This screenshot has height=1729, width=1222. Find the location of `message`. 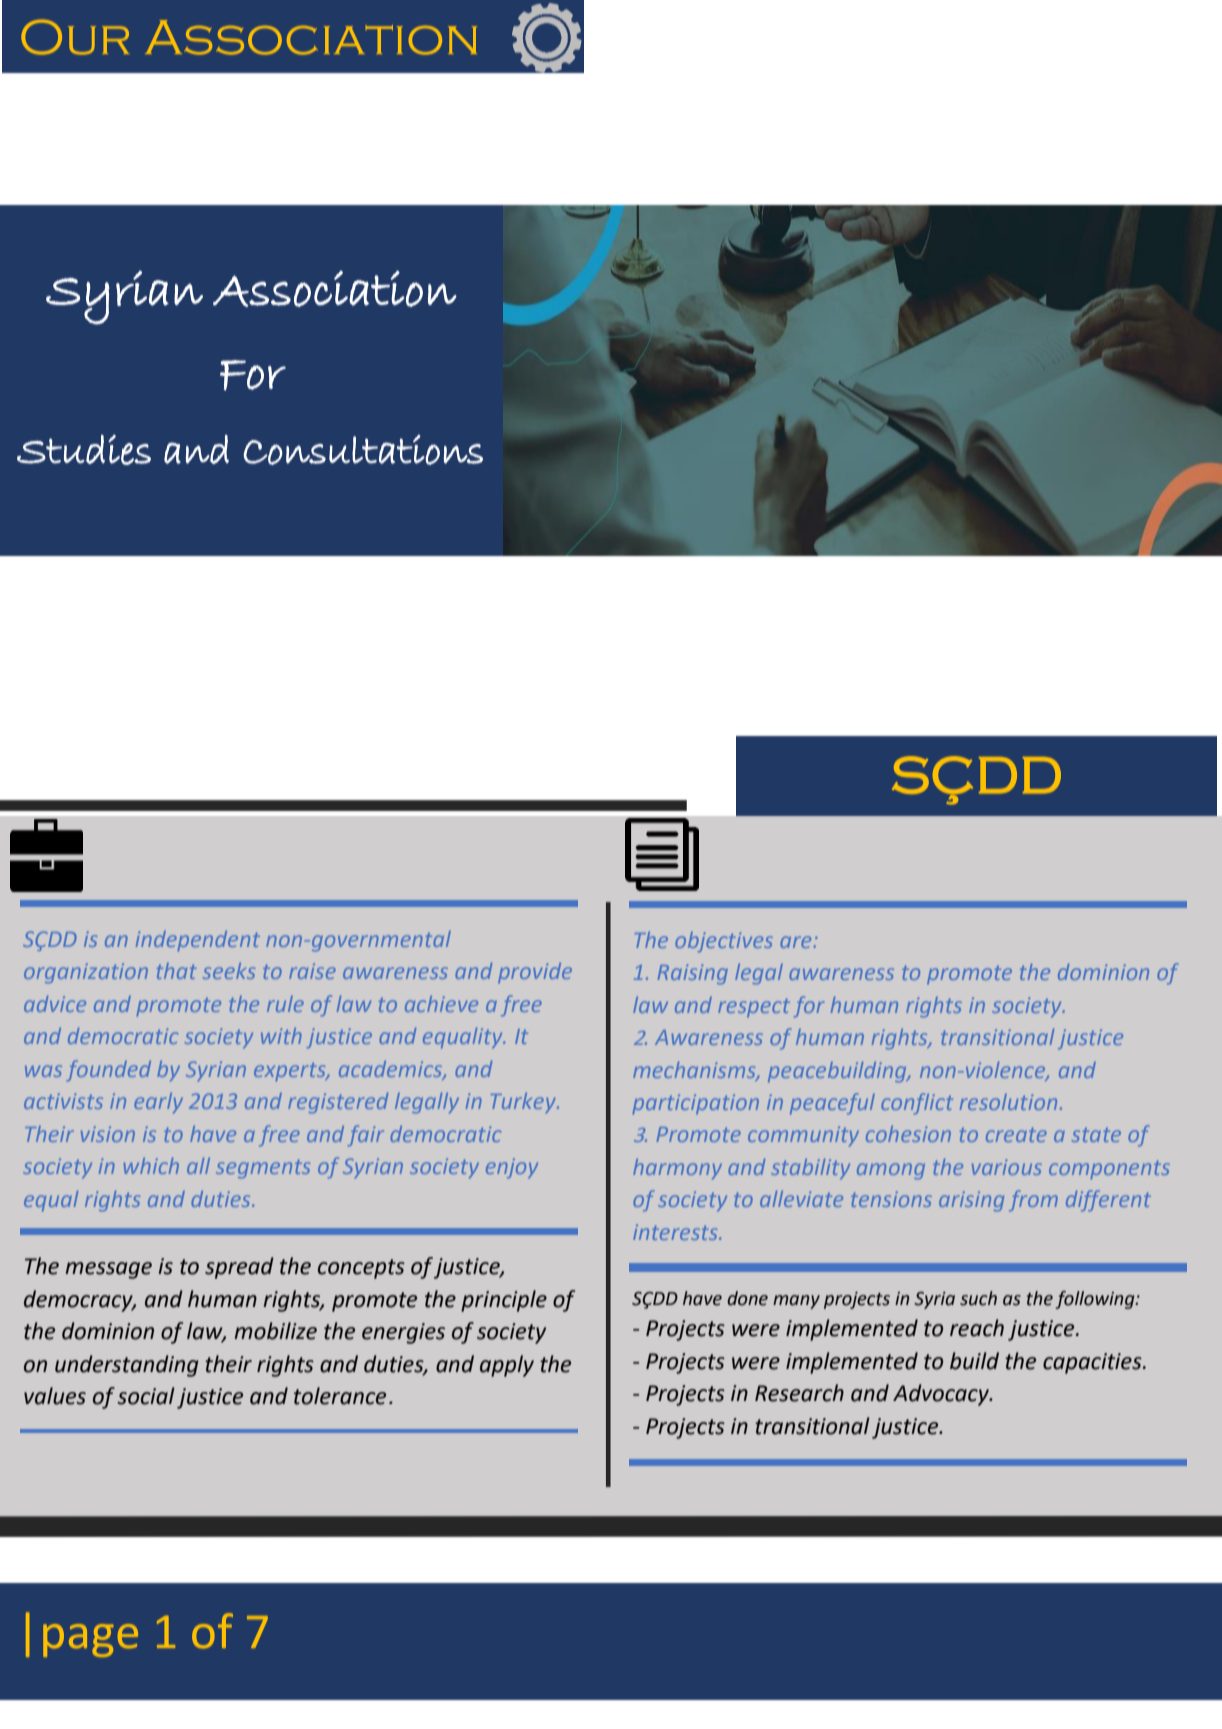

message is located at coordinates (108, 1270).
